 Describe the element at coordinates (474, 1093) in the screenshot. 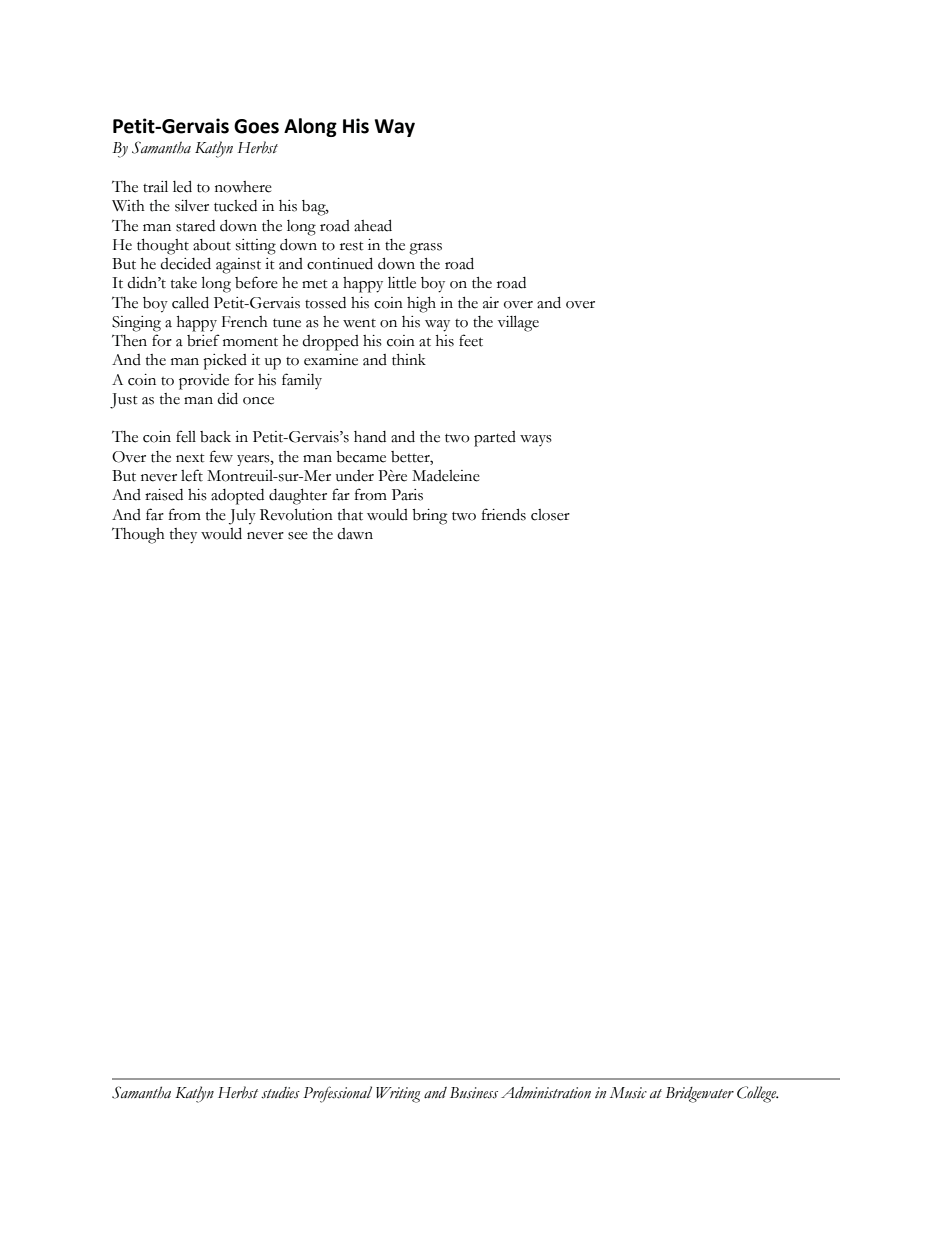

I see `Business` at that location.
